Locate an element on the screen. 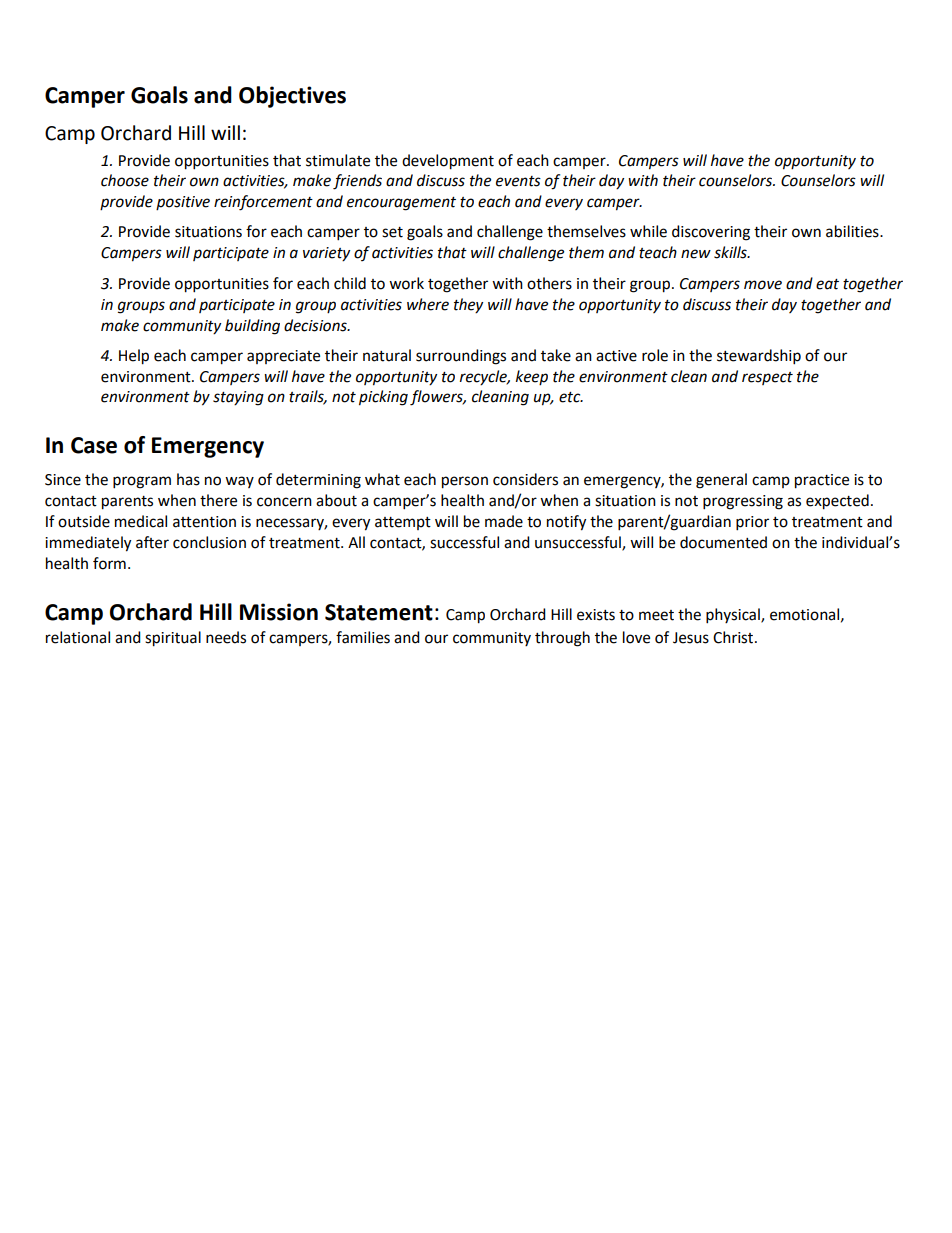  respect is located at coordinates (767, 378).
